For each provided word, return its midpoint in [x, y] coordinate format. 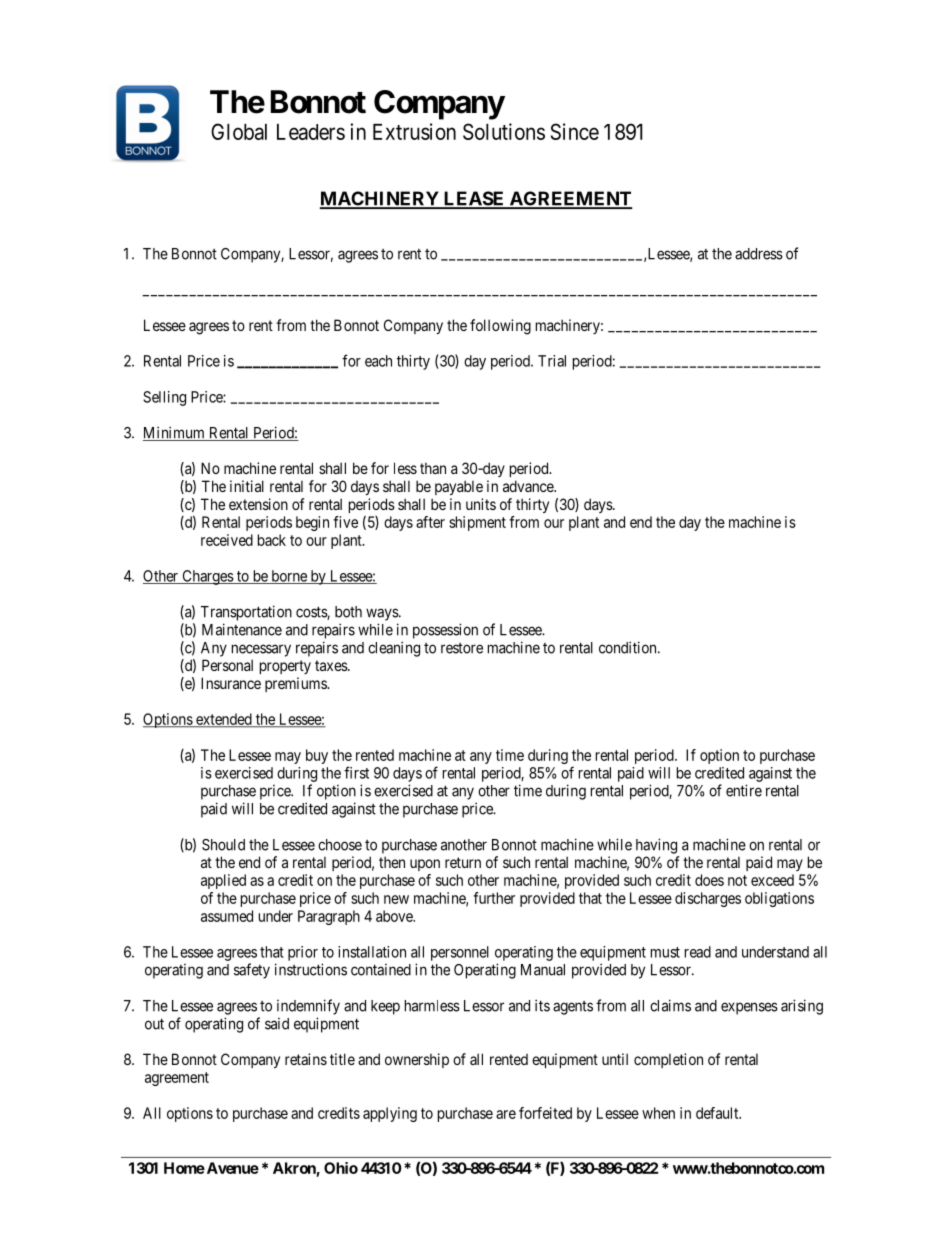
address [759, 254]
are [506, 1114]
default [718, 1113]
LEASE [474, 199]
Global [239, 131]
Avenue [231, 1168]
